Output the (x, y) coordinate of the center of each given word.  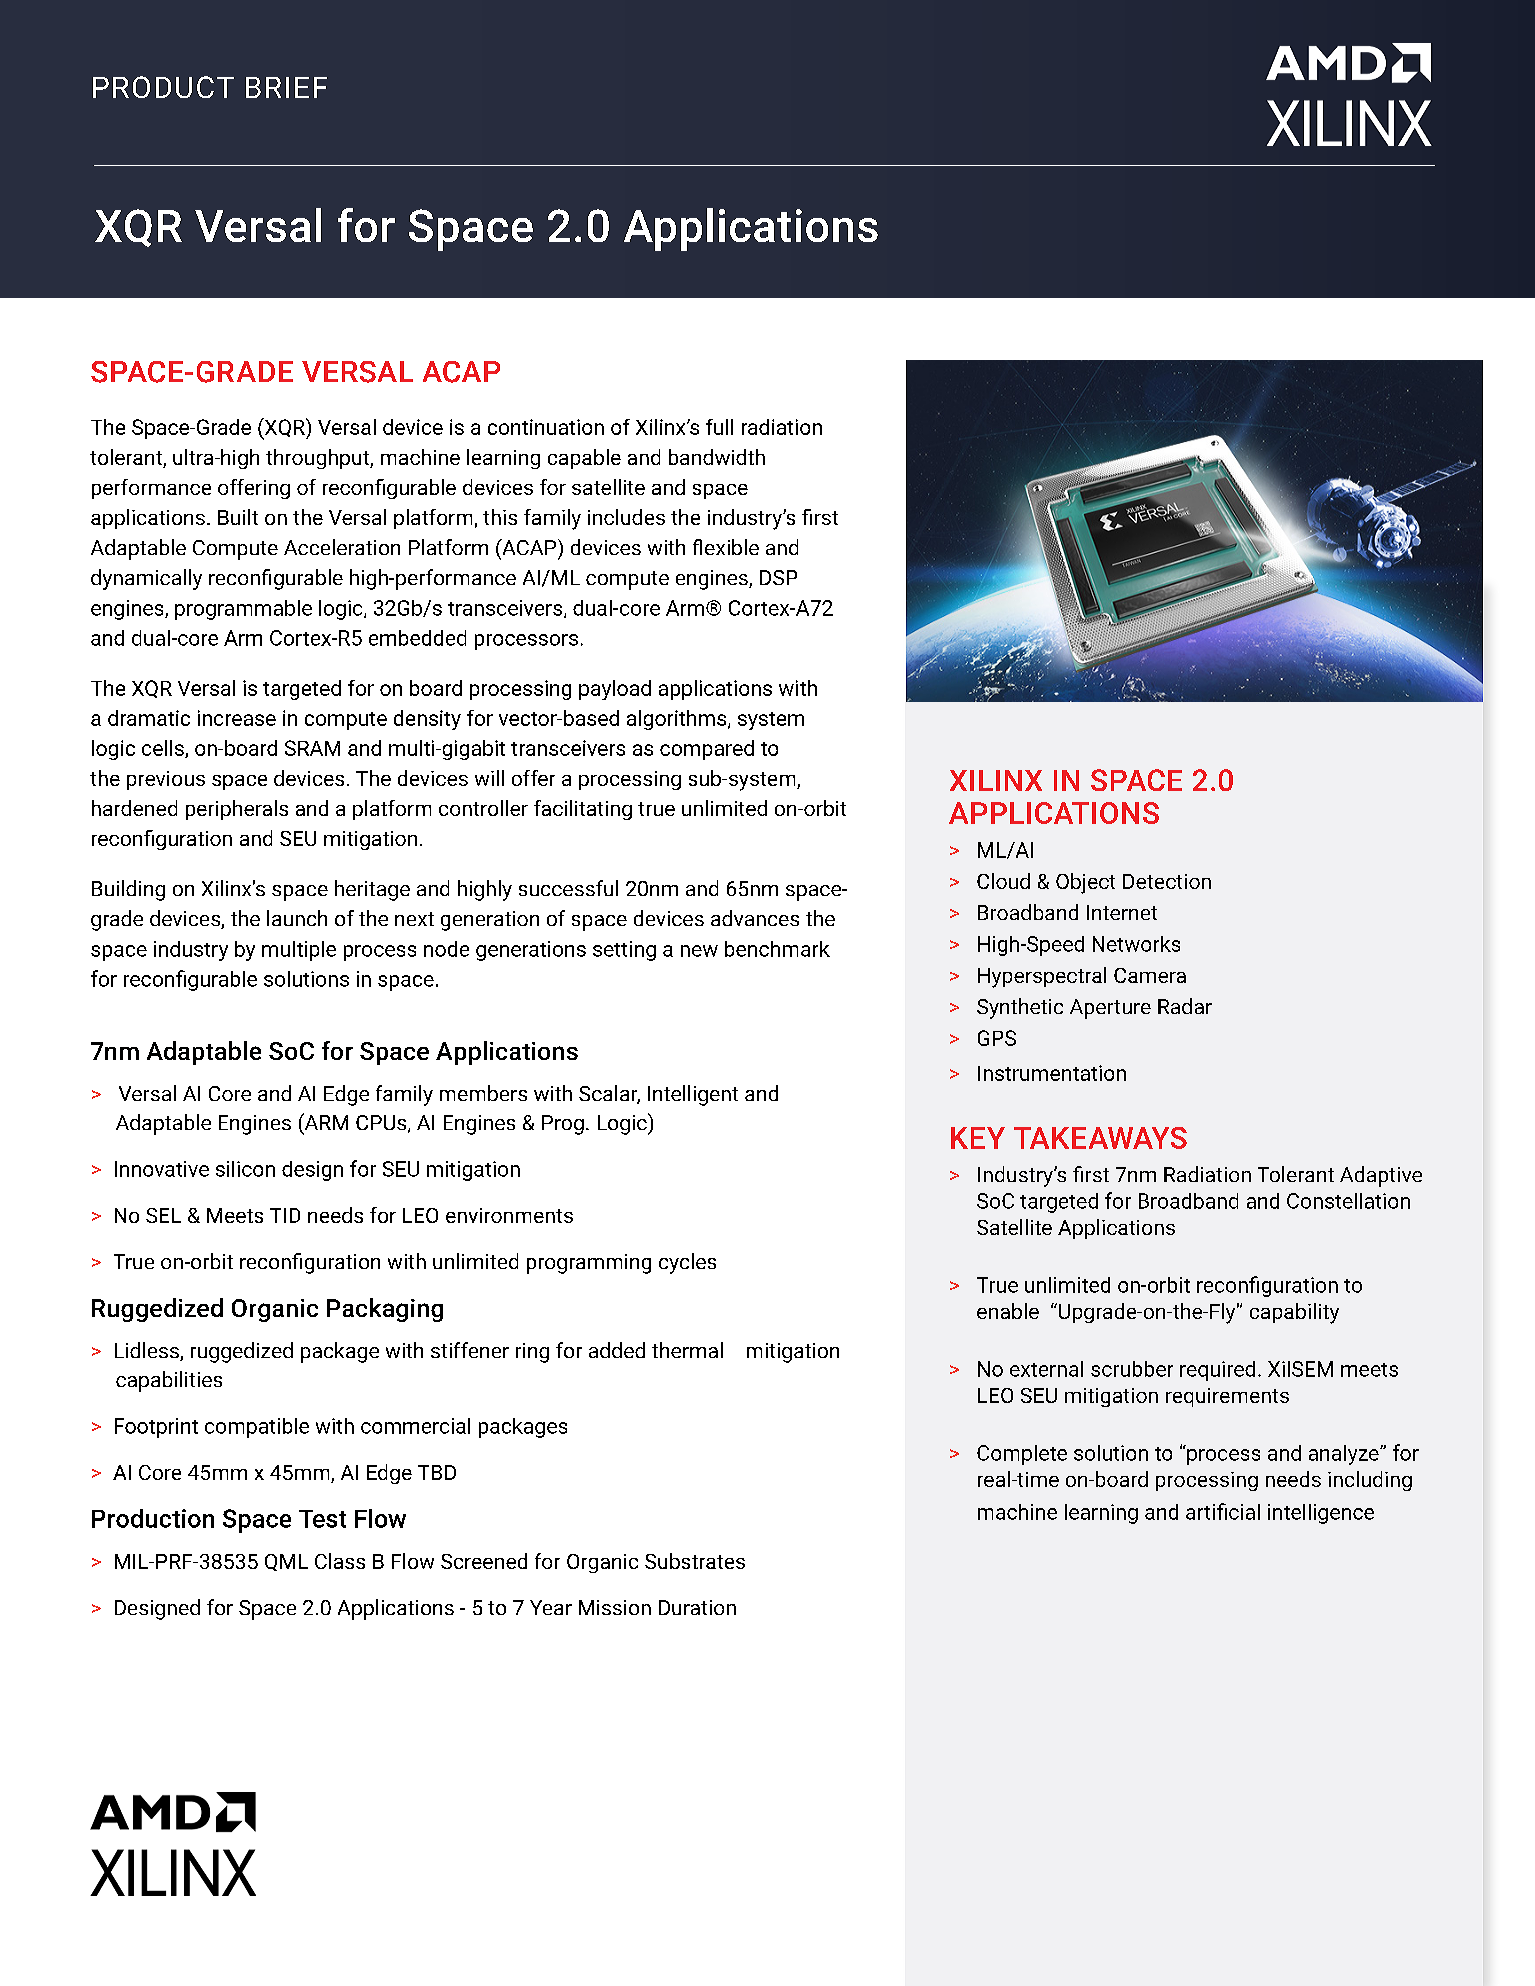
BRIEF (286, 87)
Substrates (695, 1561)
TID (285, 1215)
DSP (778, 577)
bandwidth (717, 457)
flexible (726, 547)
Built (238, 517)
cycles (687, 1263)
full (719, 427)
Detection (1167, 881)
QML (286, 1562)
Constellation (1348, 1201)
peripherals (237, 810)
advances (755, 918)
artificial (1223, 1511)
